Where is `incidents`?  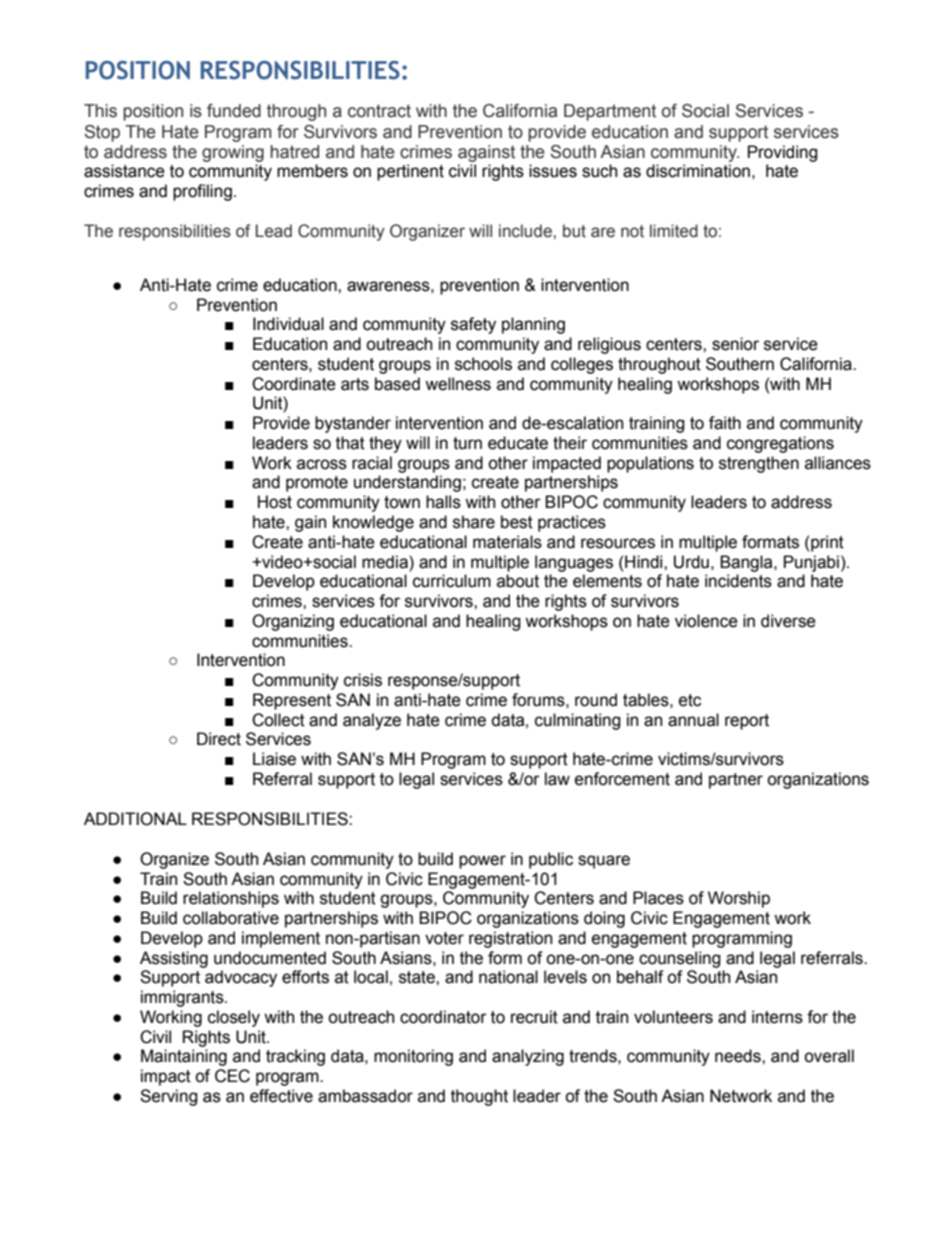
incidents is located at coordinates (738, 581).
